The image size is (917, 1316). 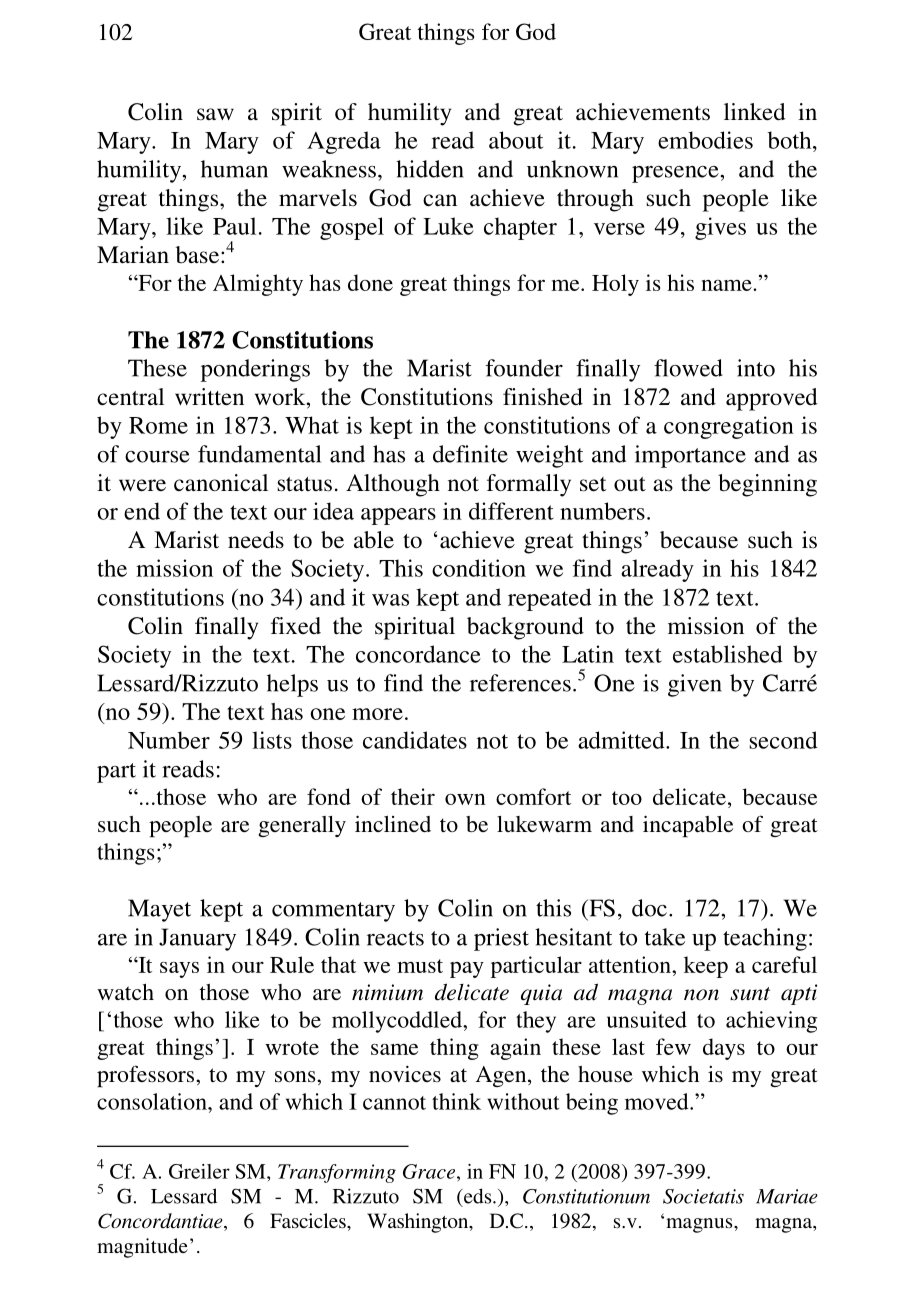 I want to click on concordance, so click(x=418, y=654).
